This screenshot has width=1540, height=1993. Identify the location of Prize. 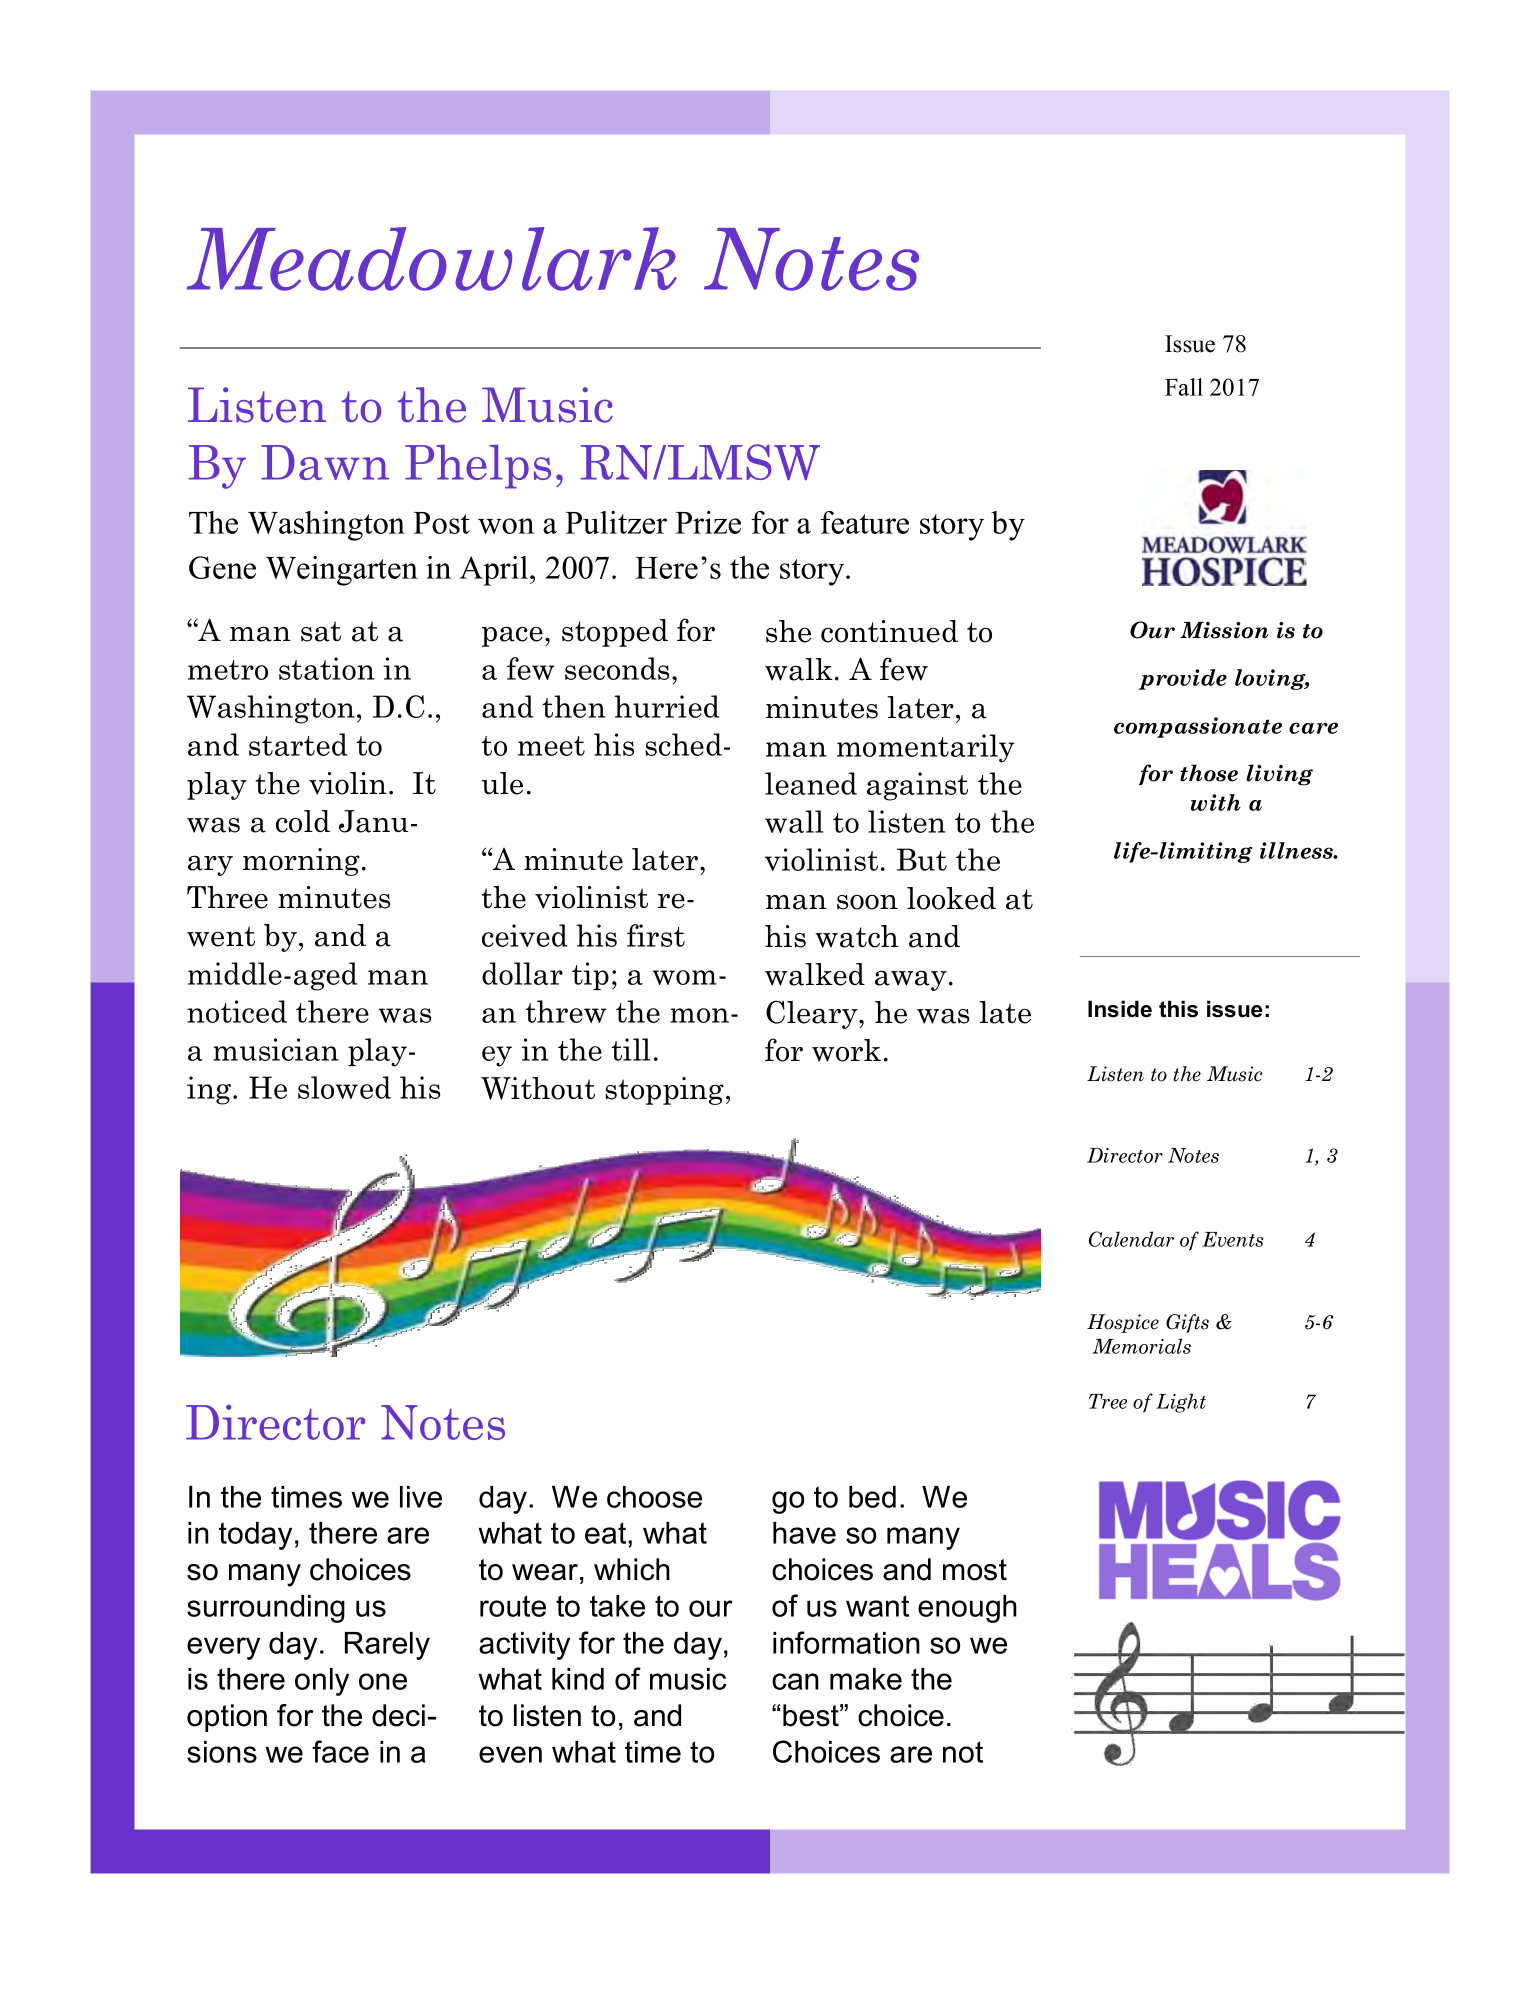
(708, 522).
